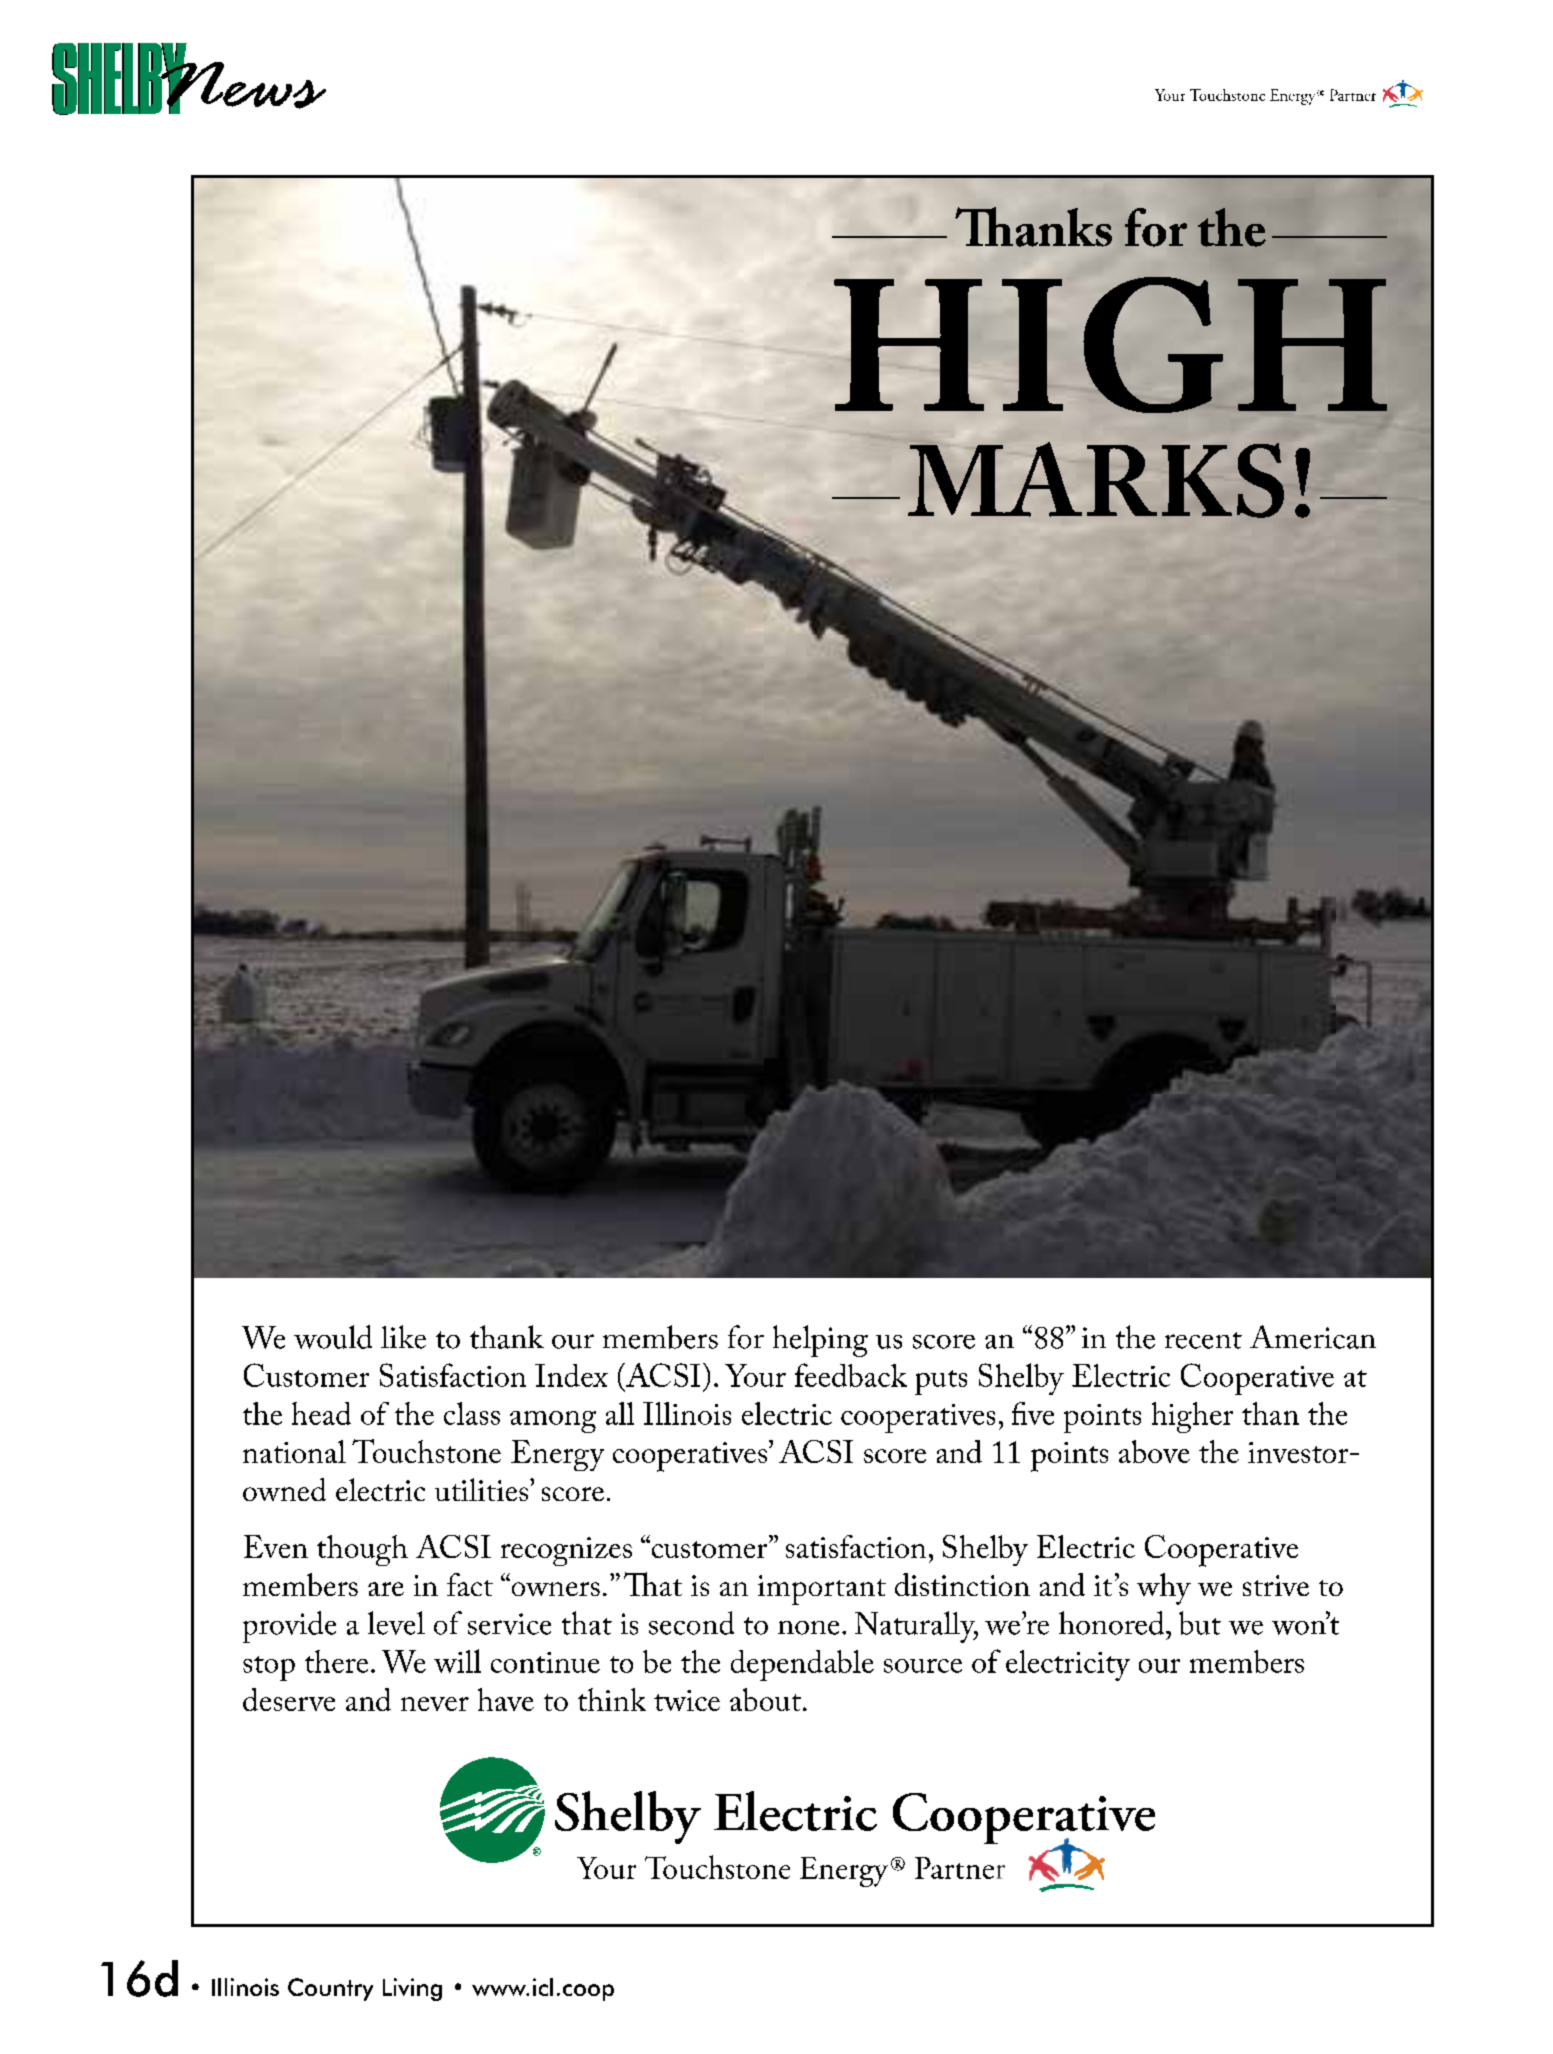  Describe the element at coordinates (765, 1699) in the document. I see `about` at that location.
